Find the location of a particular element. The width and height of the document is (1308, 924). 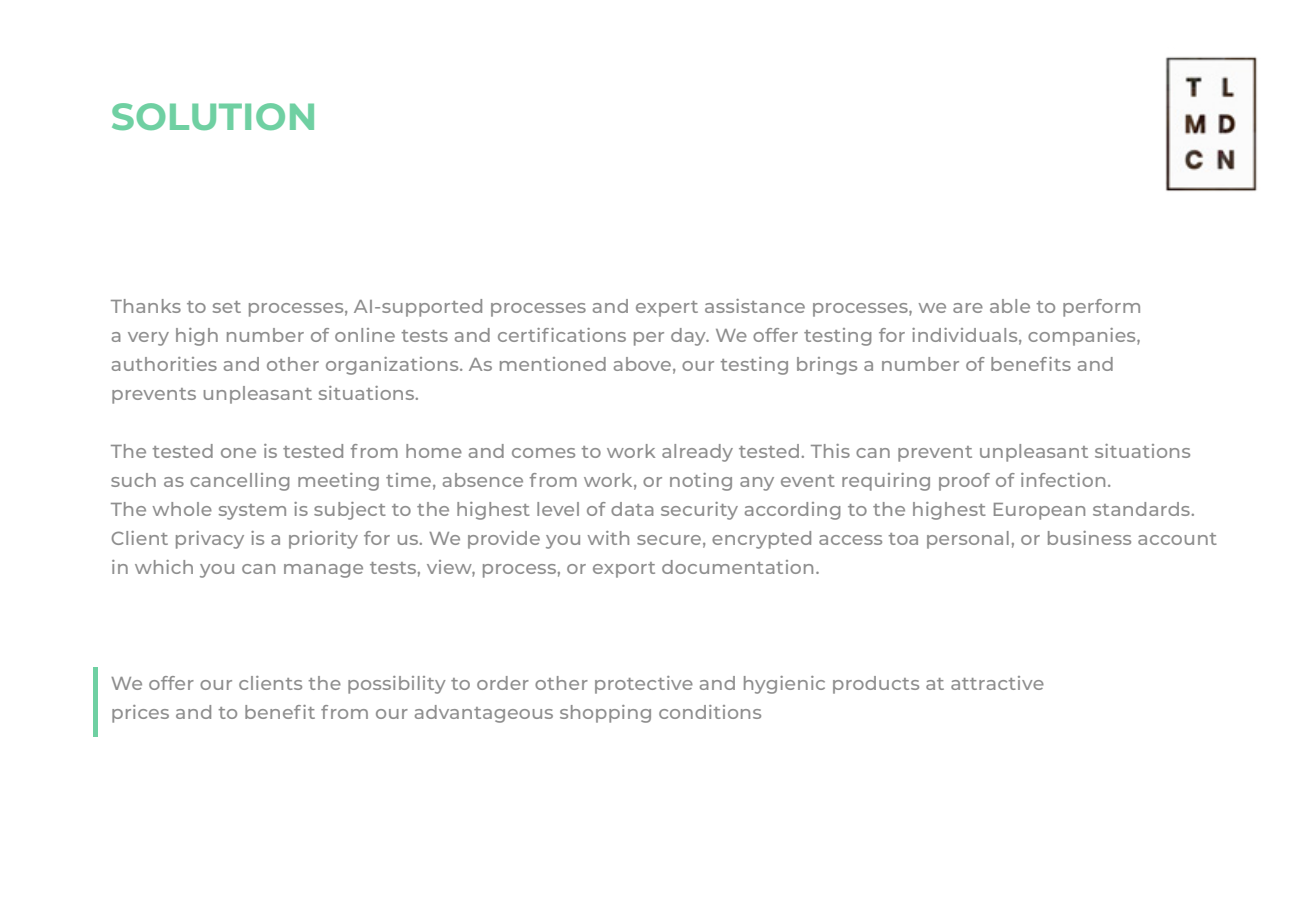

already is located at coordinates (697, 453).
